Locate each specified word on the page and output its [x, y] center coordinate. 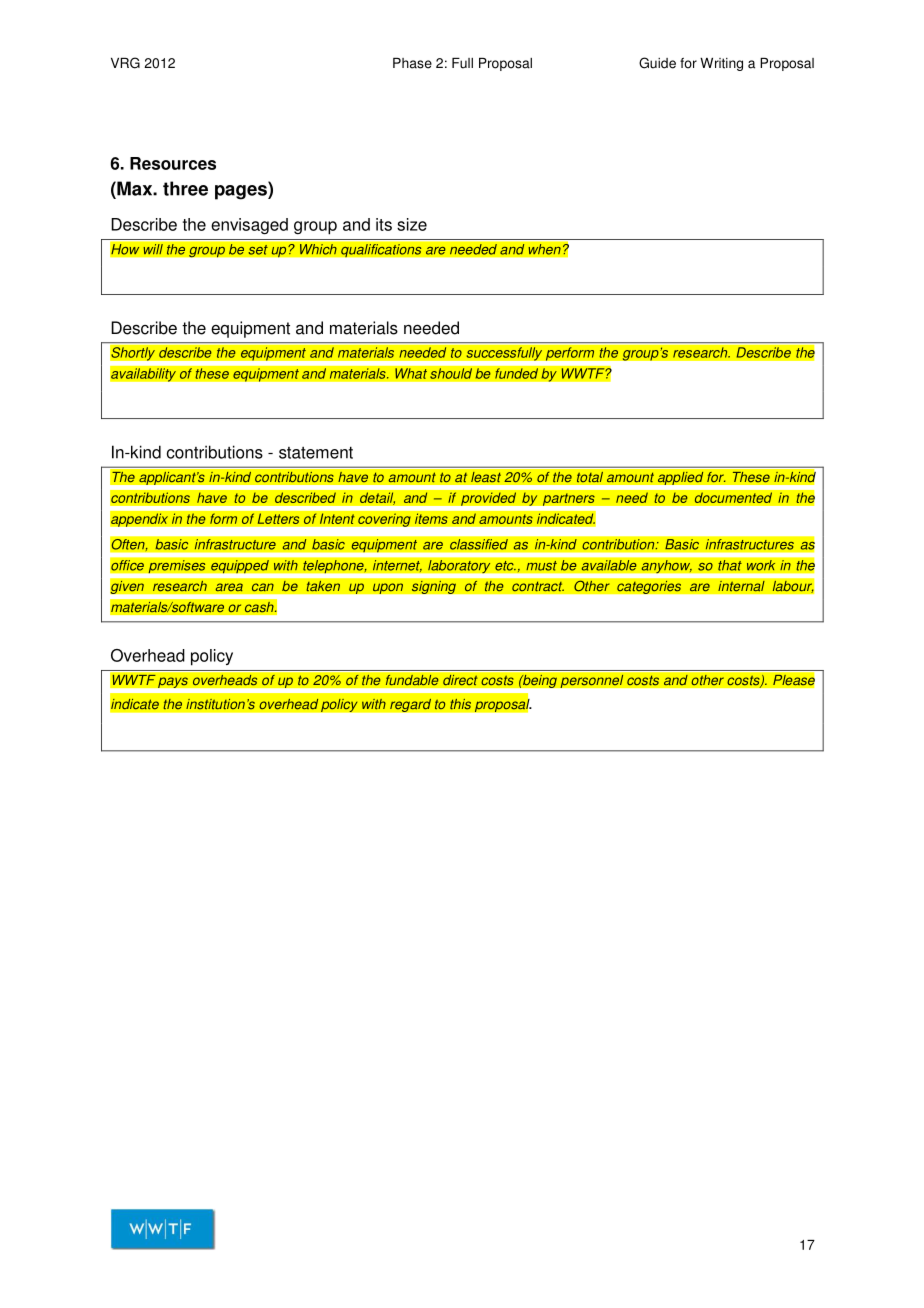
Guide [657, 63]
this [460, 704]
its [384, 224]
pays [173, 682]
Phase [412, 63]
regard [410, 705]
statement [316, 452]
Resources [173, 163]
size [412, 224]
